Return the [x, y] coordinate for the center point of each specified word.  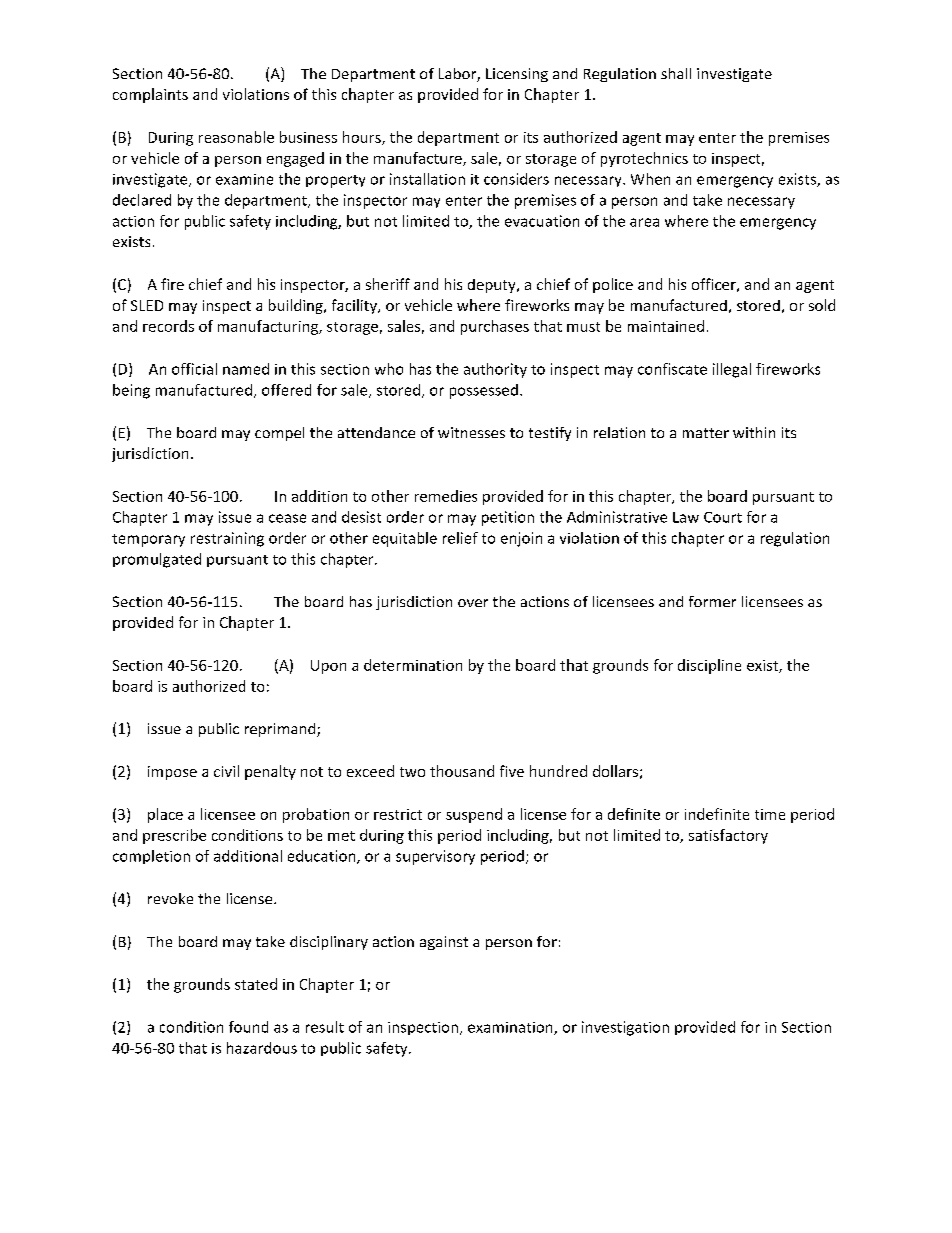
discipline [709, 666]
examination [511, 1028]
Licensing [517, 75]
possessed [484, 391]
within [754, 432]
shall [676, 73]
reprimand [281, 730]
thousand [462, 771]
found [248, 1027]
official [194, 369]
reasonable [236, 137]
